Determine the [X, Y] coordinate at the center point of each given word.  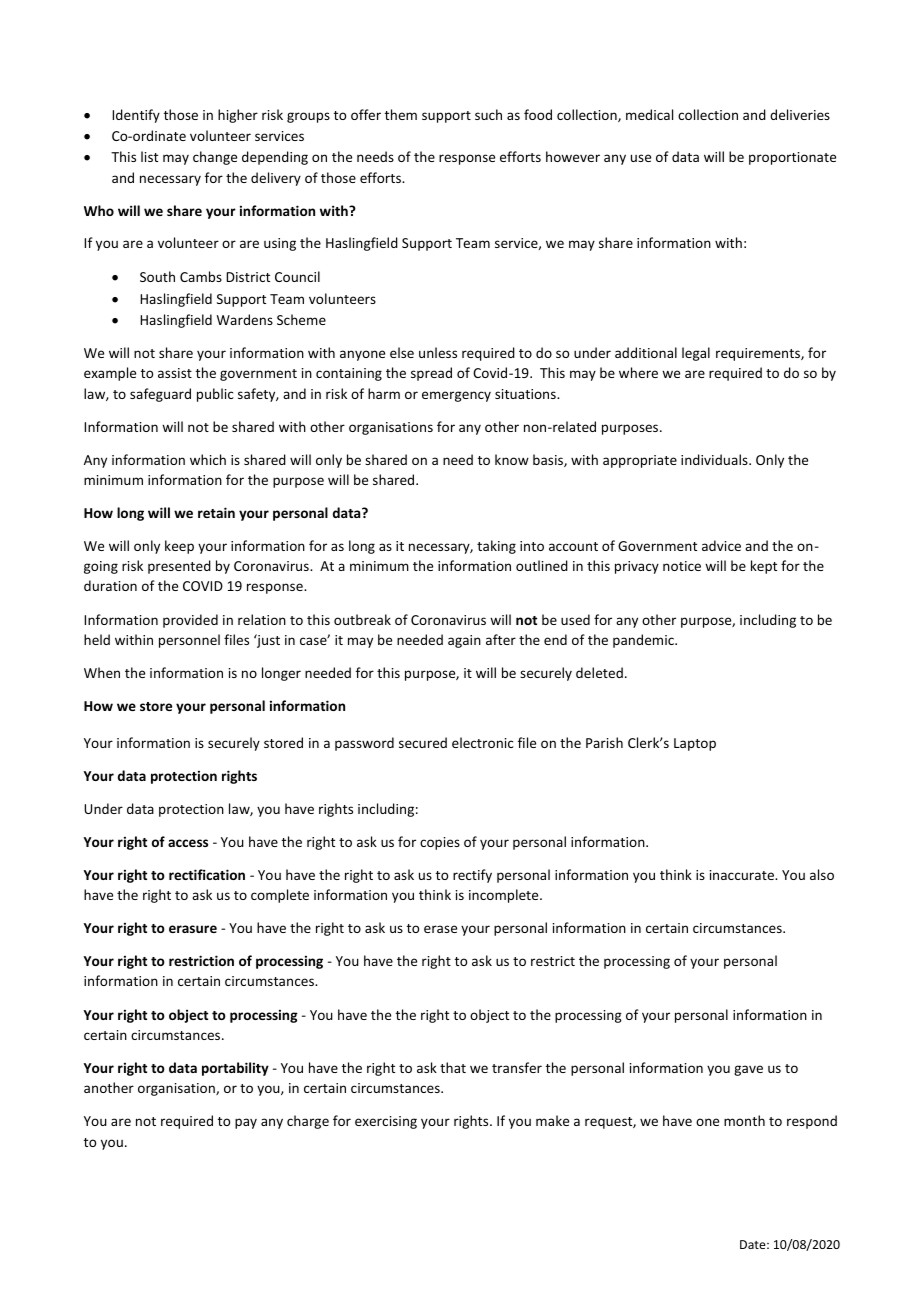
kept [764, 567]
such [488, 114]
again [464, 641]
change [215, 158]
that [453, 1067]
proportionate [792, 158]
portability [235, 1069]
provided [190, 621]
